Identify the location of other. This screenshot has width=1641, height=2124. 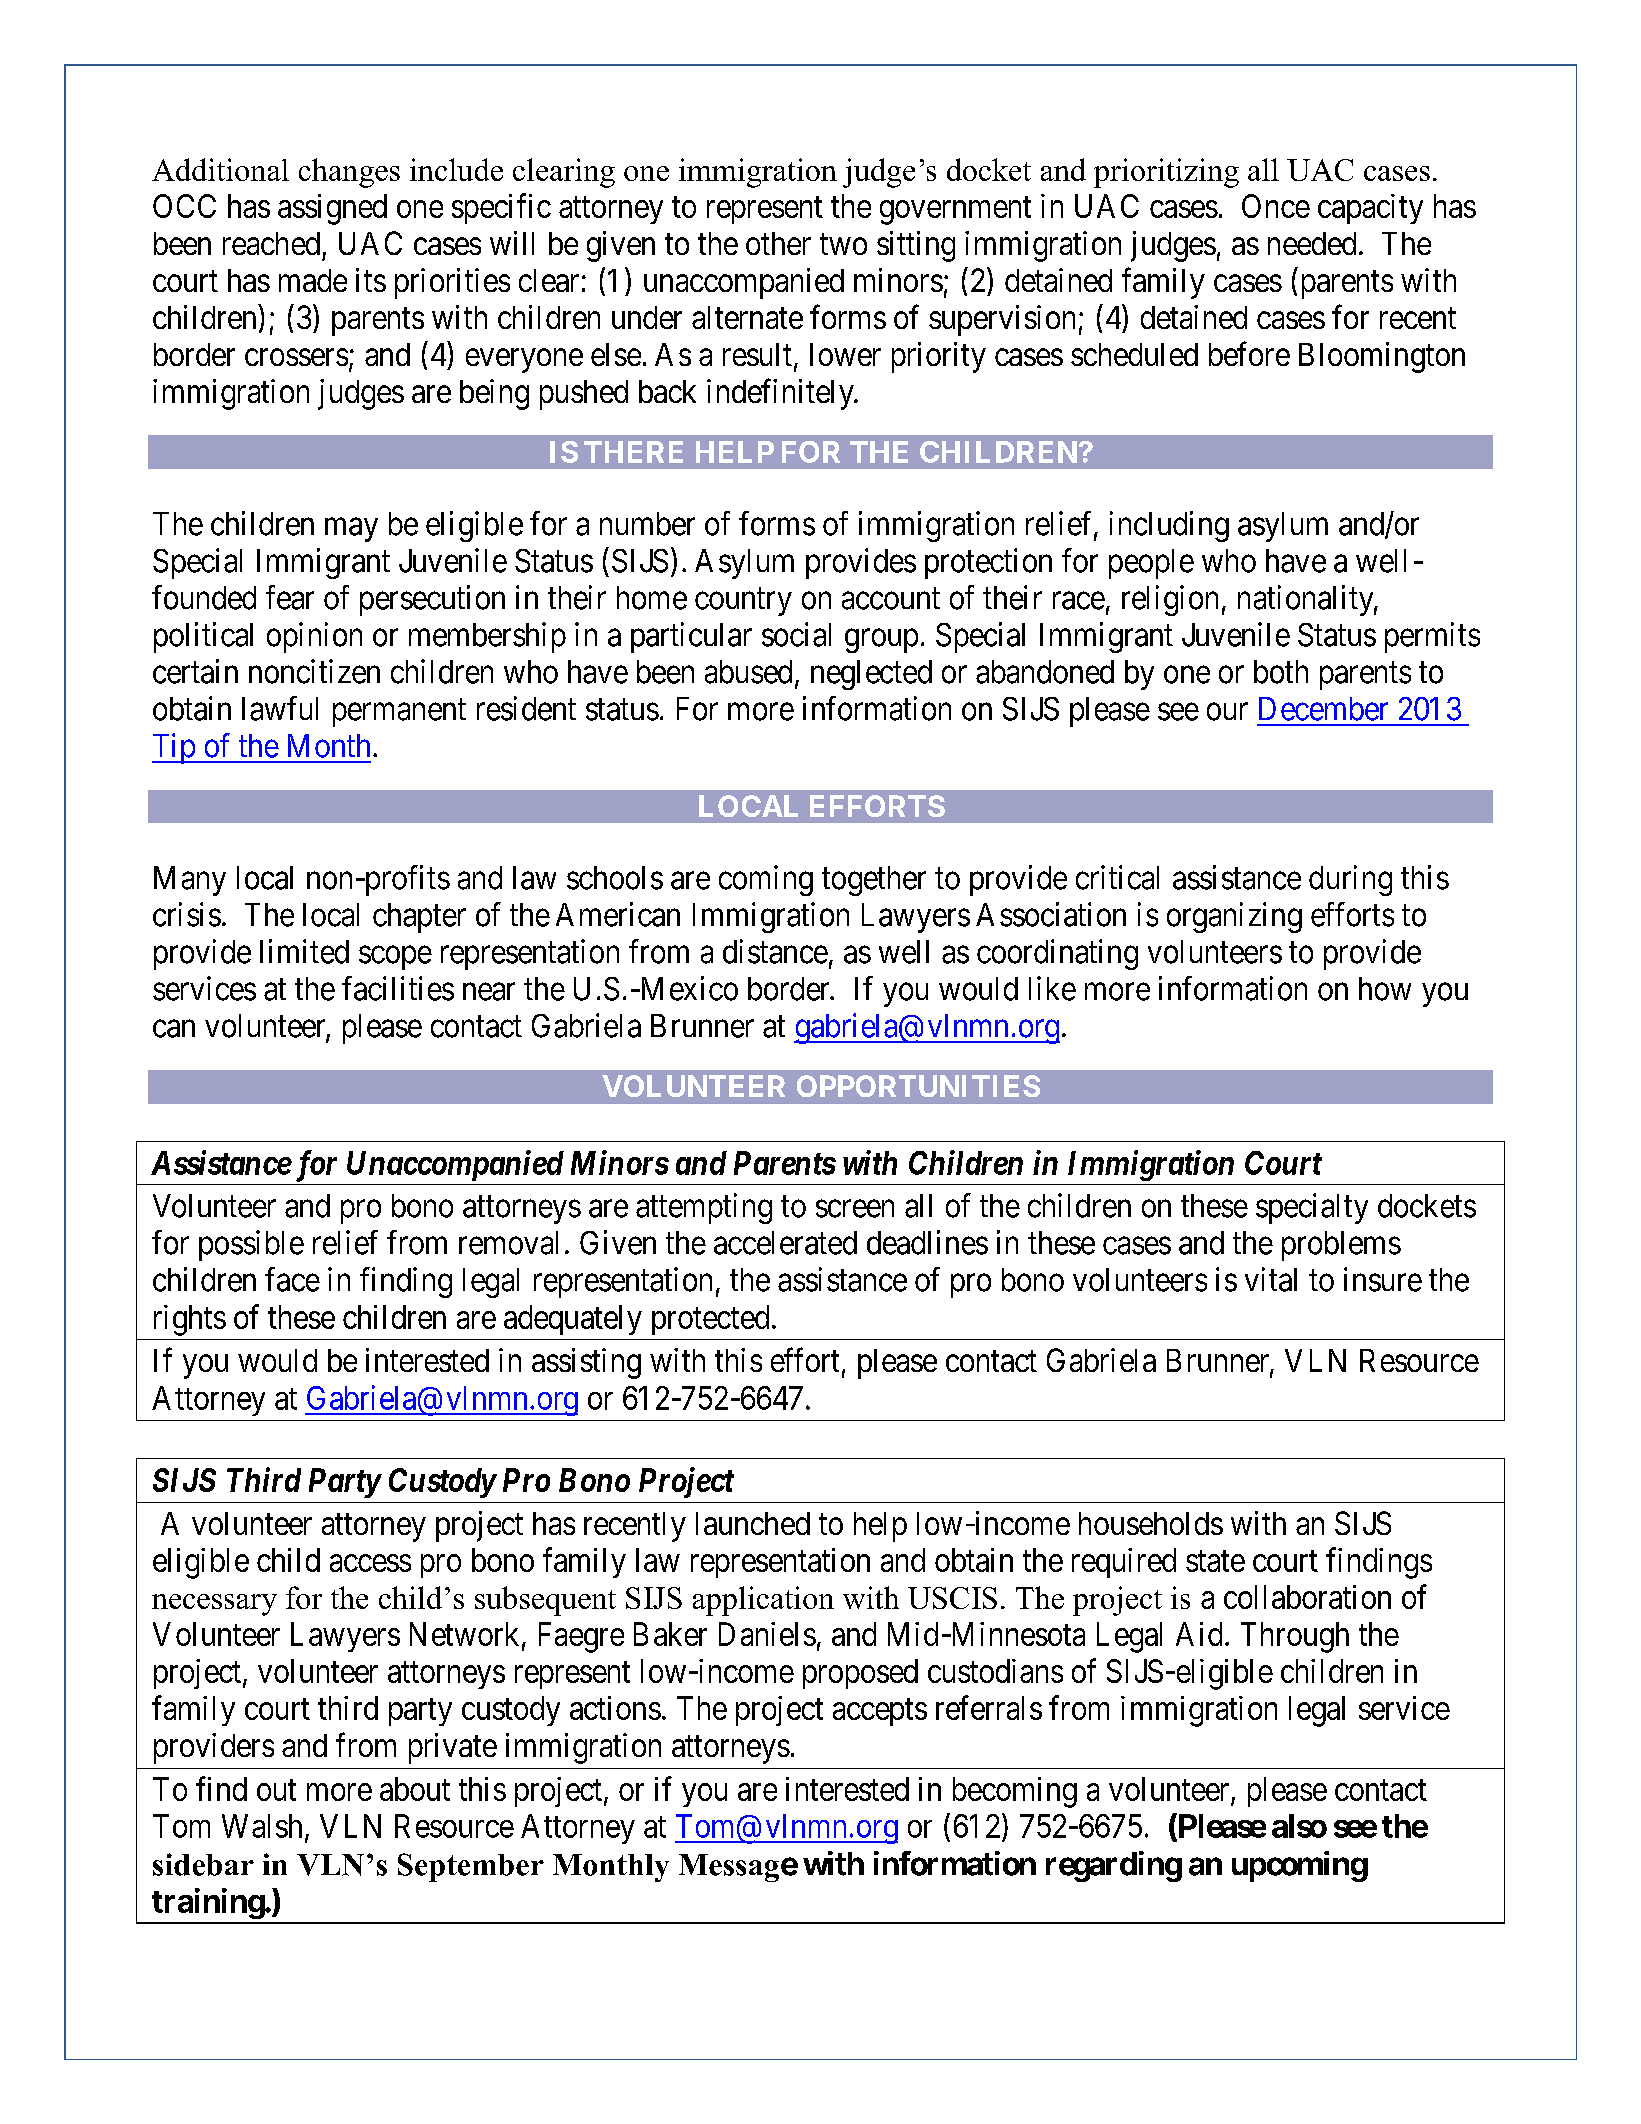
(778, 243).
